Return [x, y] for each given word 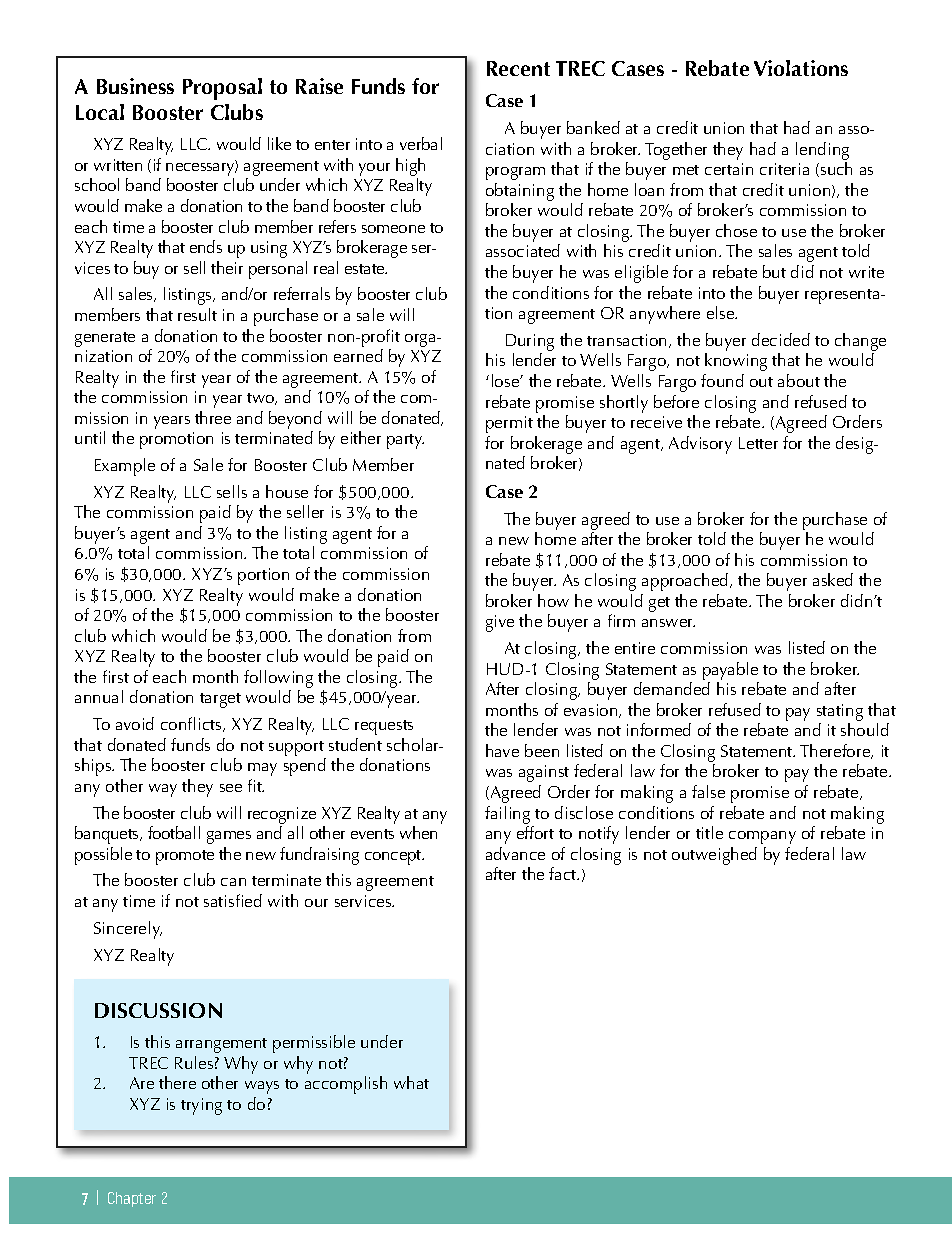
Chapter [132, 1199]
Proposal [222, 89]
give [500, 623]
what [411, 1082]
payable [730, 671]
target [220, 700]
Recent [518, 68]
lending [822, 151]
